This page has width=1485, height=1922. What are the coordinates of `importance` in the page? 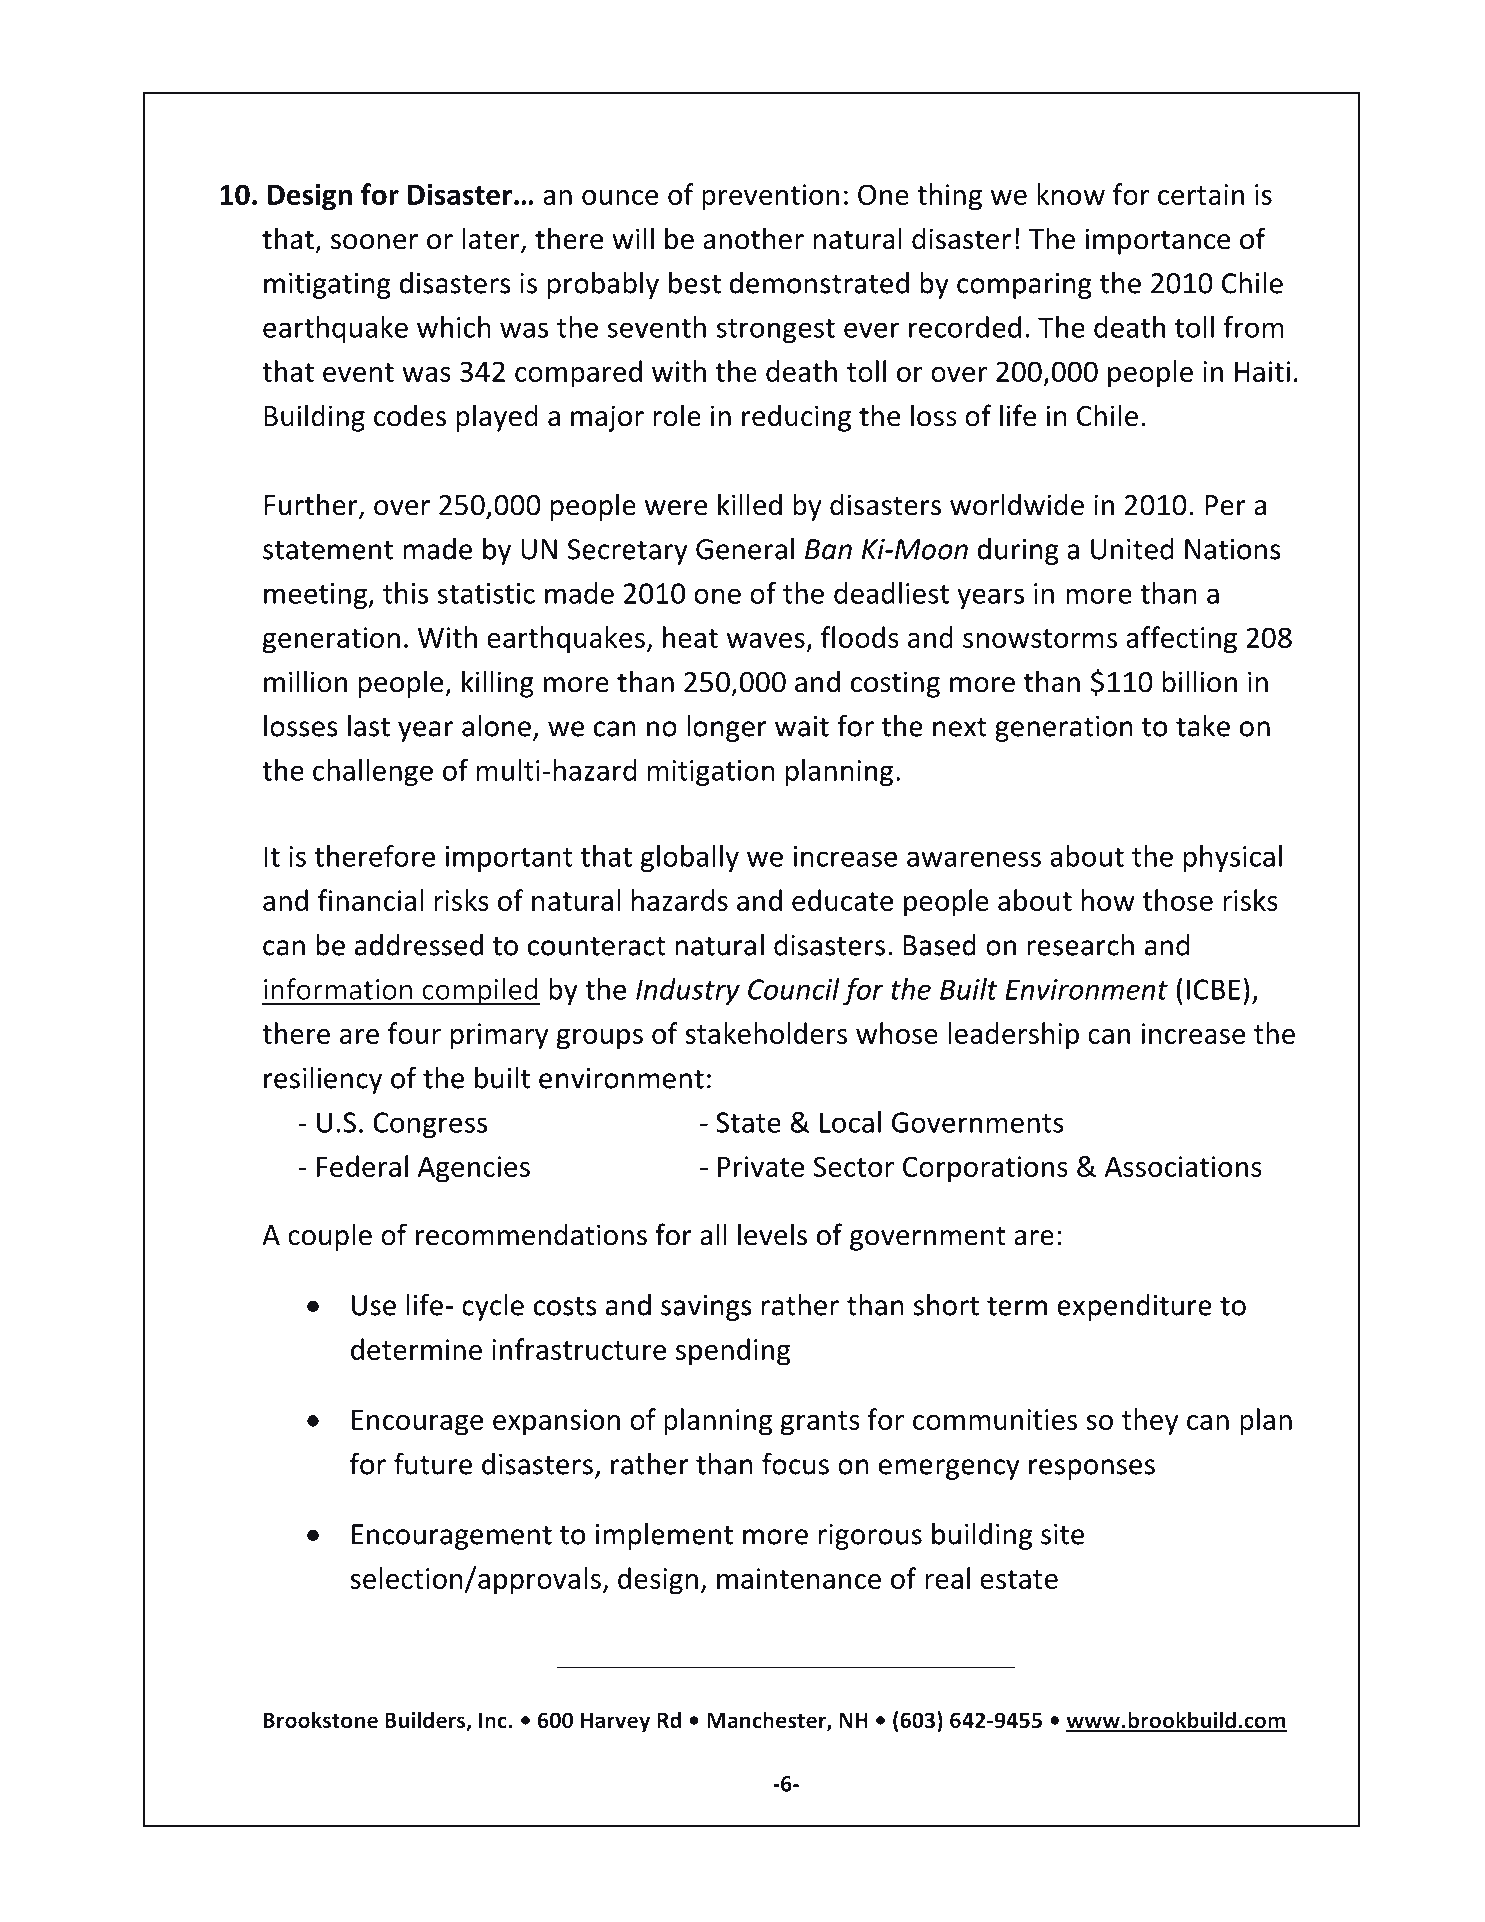 It's located at (1158, 241).
